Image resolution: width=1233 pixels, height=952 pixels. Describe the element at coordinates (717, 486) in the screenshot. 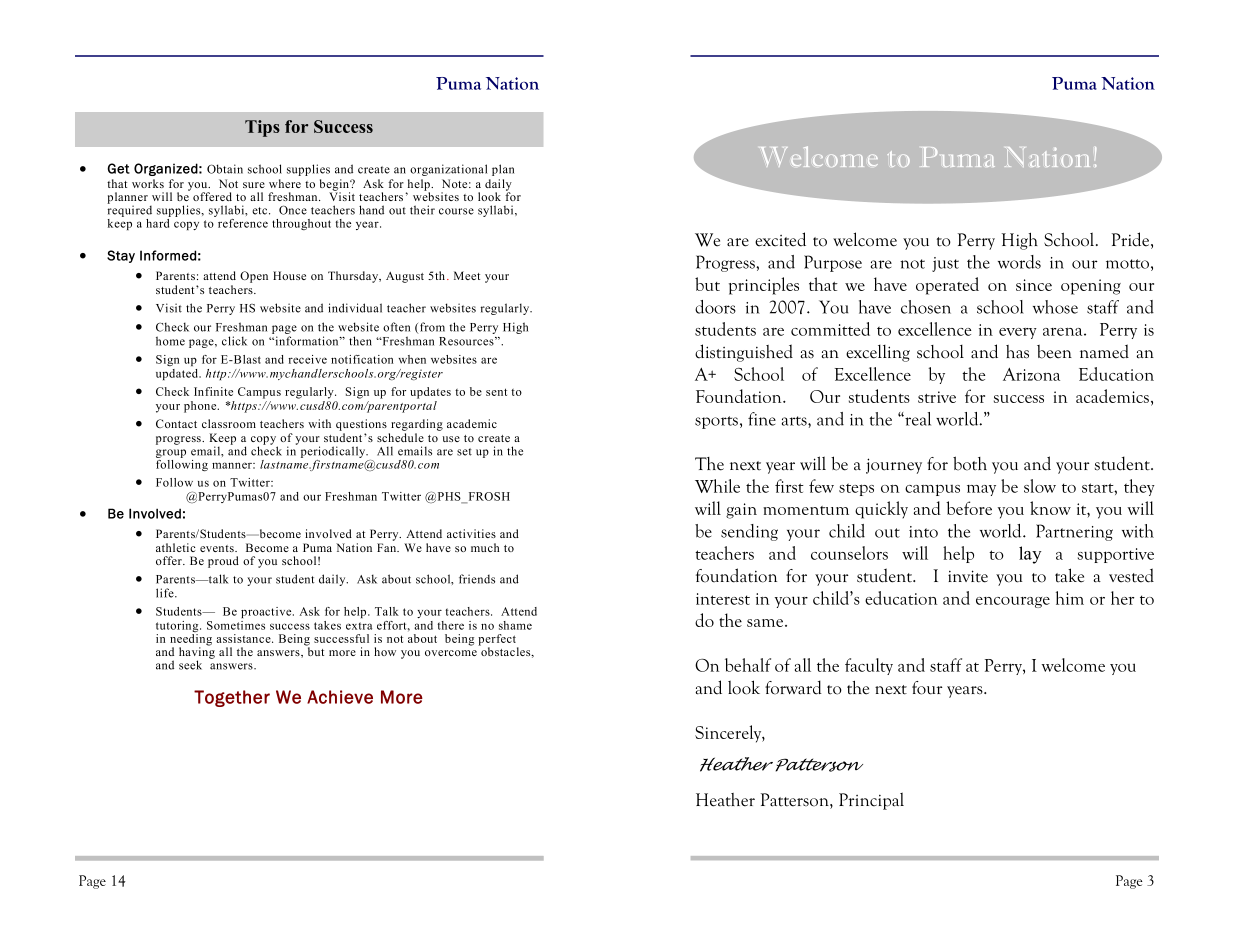

I see `While` at that location.
